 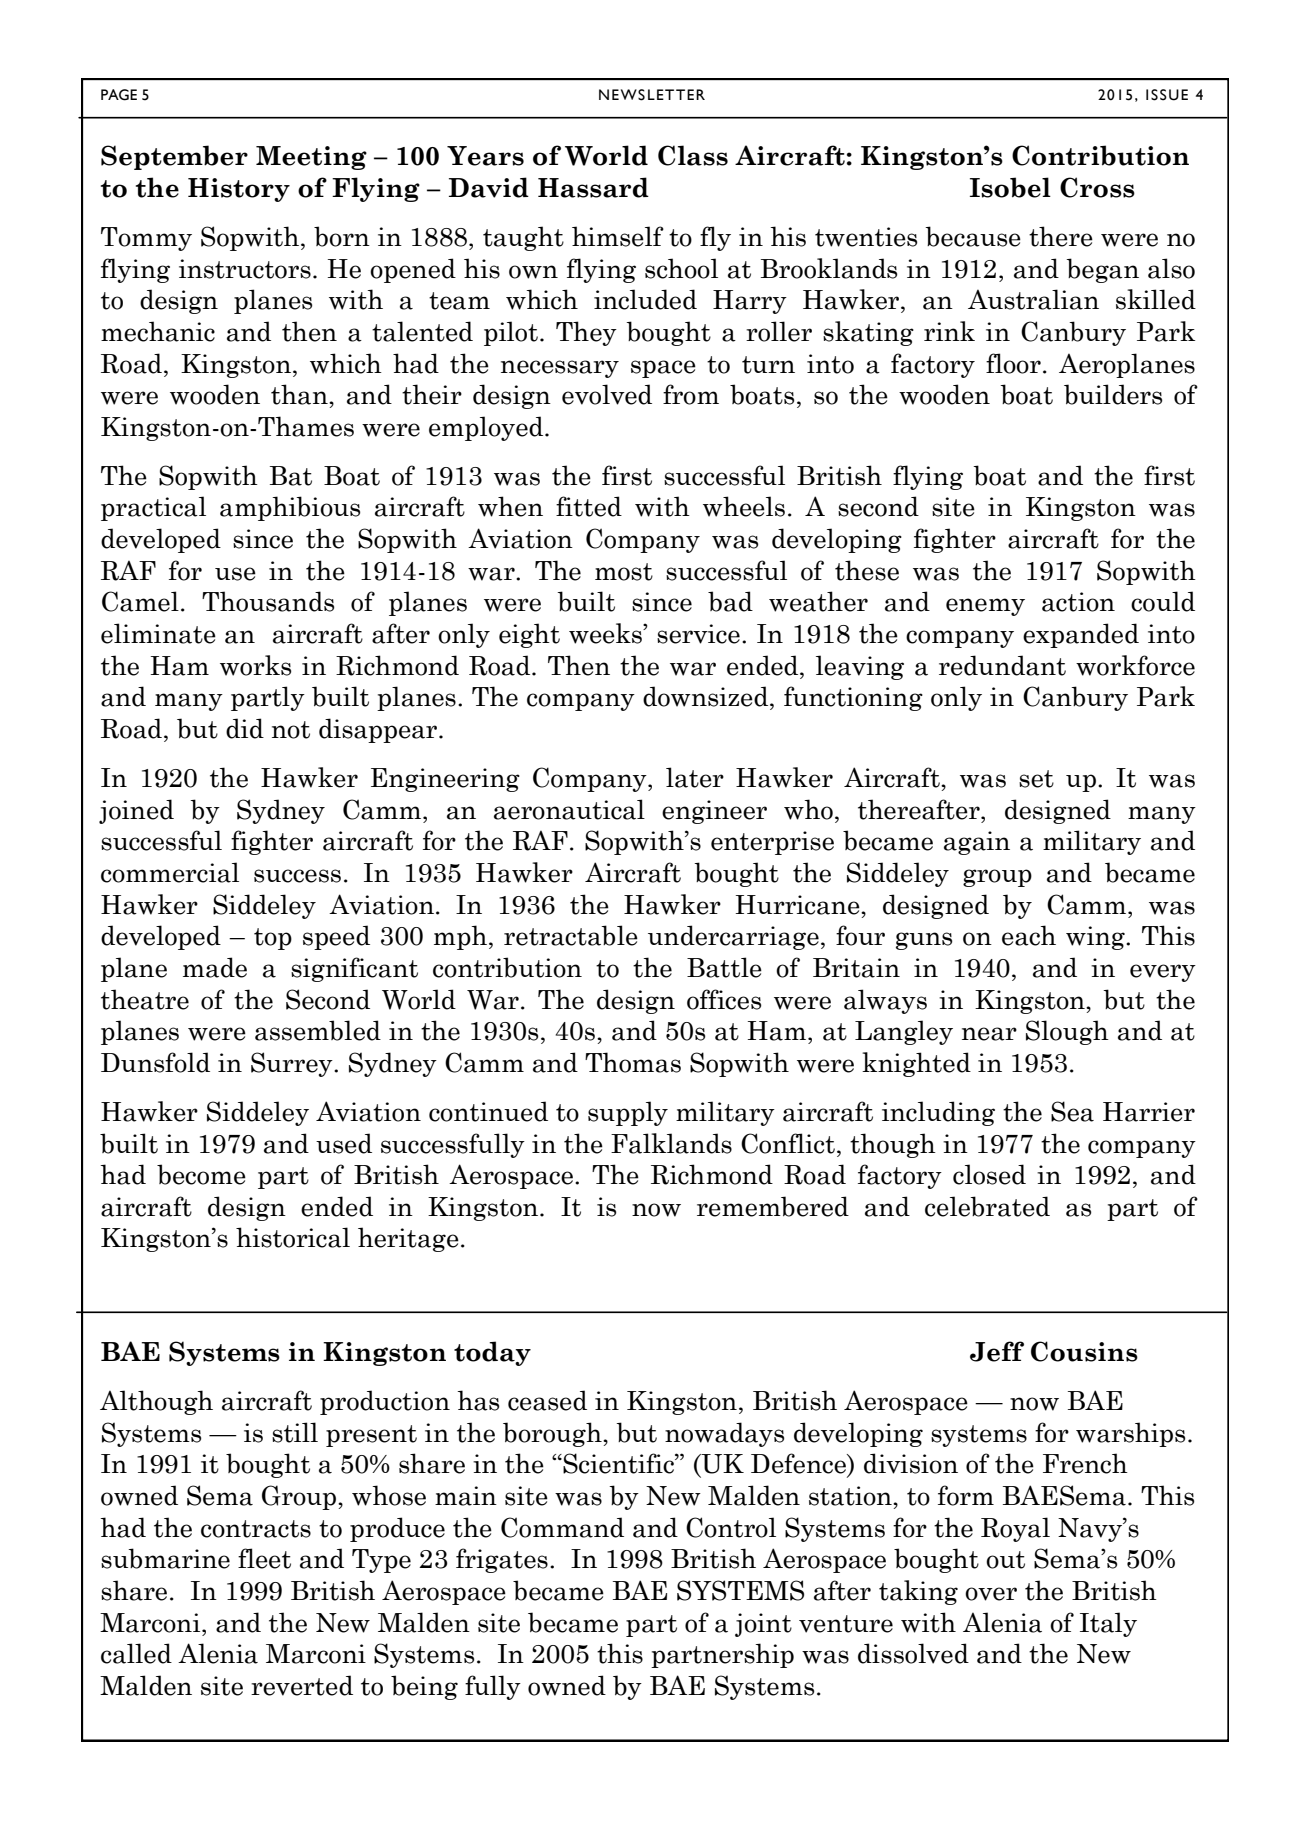 I want to click on History, so click(x=239, y=190).
